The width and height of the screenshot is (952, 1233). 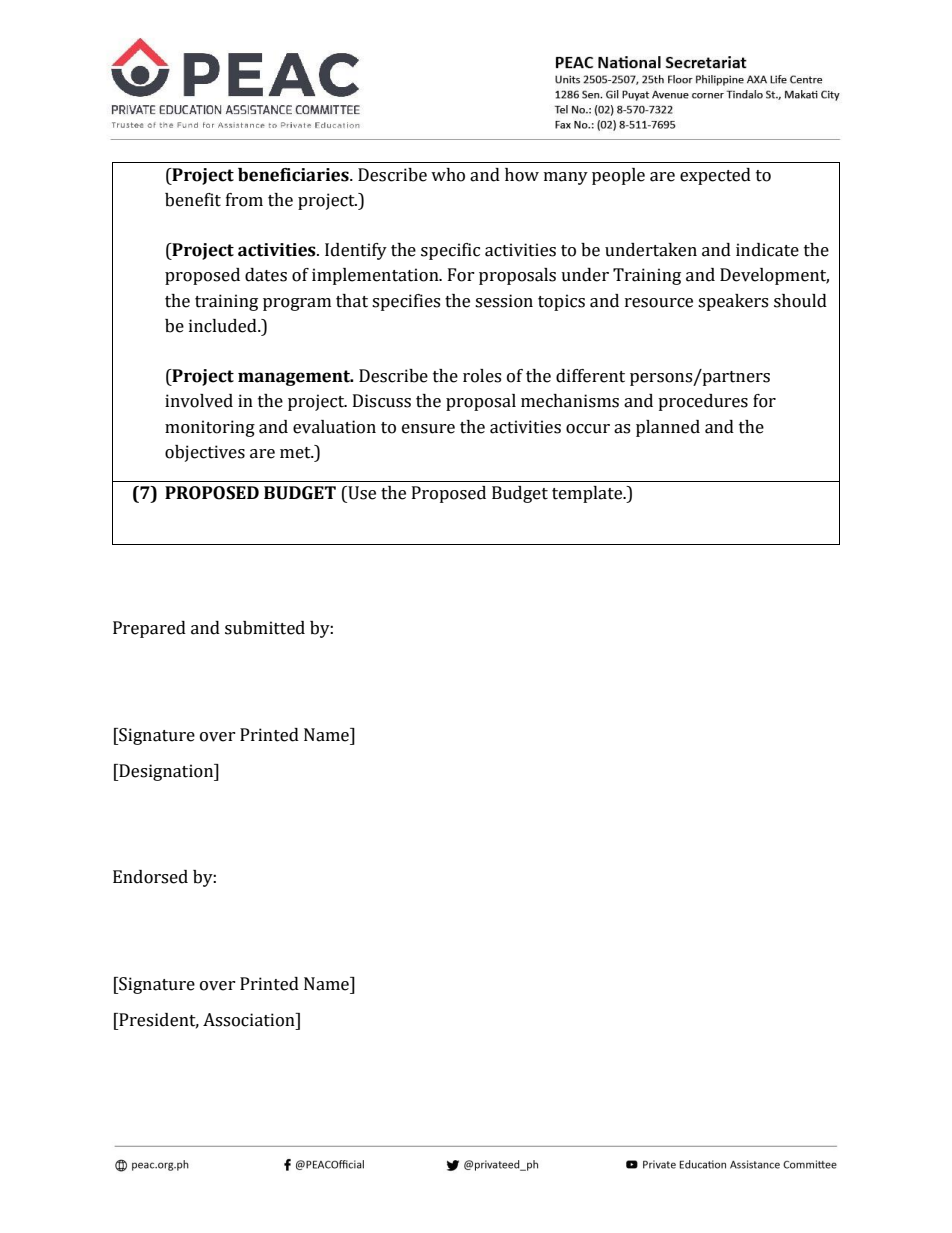 I want to click on Association, so click(x=250, y=1020).
